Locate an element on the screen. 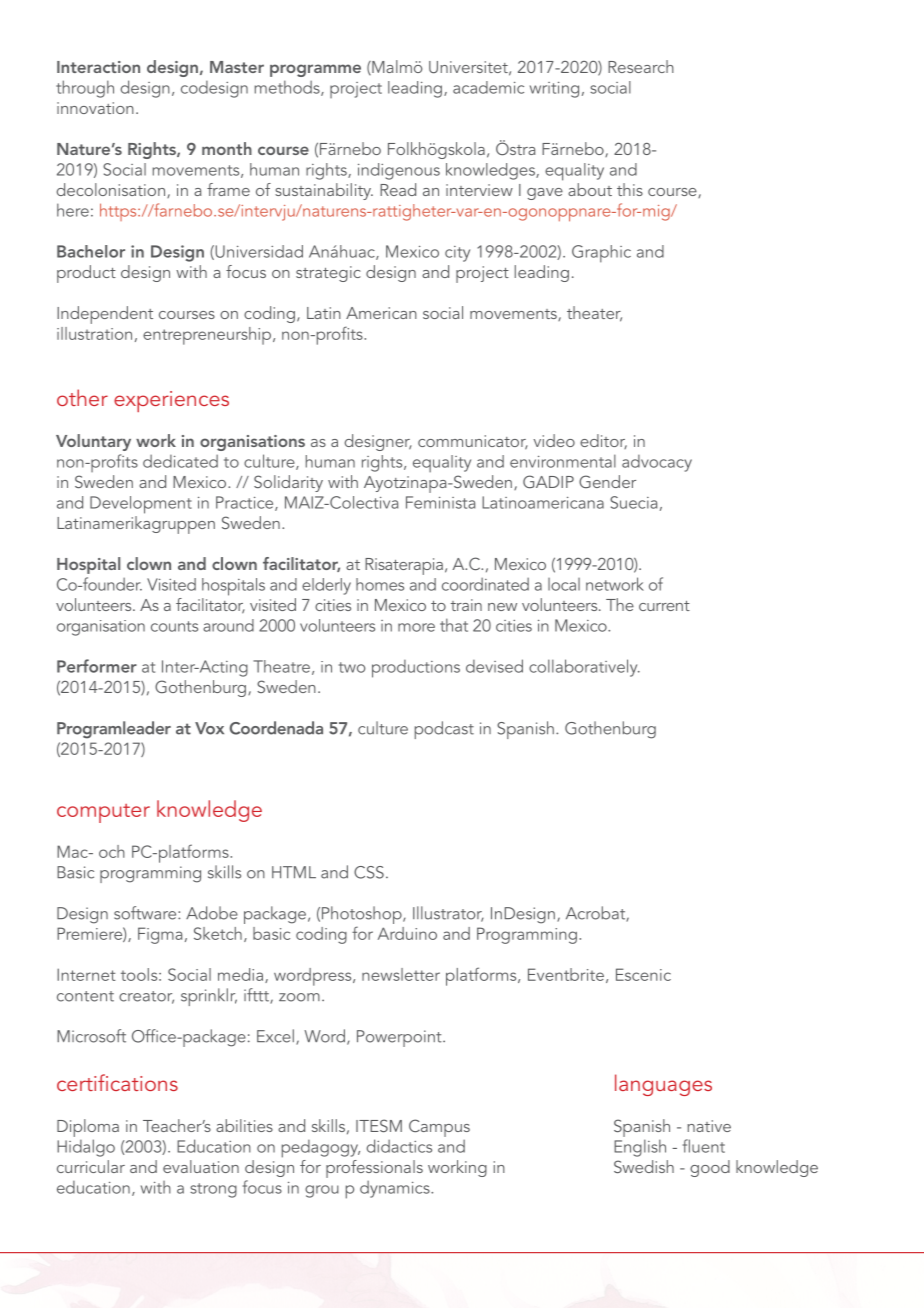 This screenshot has width=924, height=1308. indigenous is located at coordinates (399, 171).
